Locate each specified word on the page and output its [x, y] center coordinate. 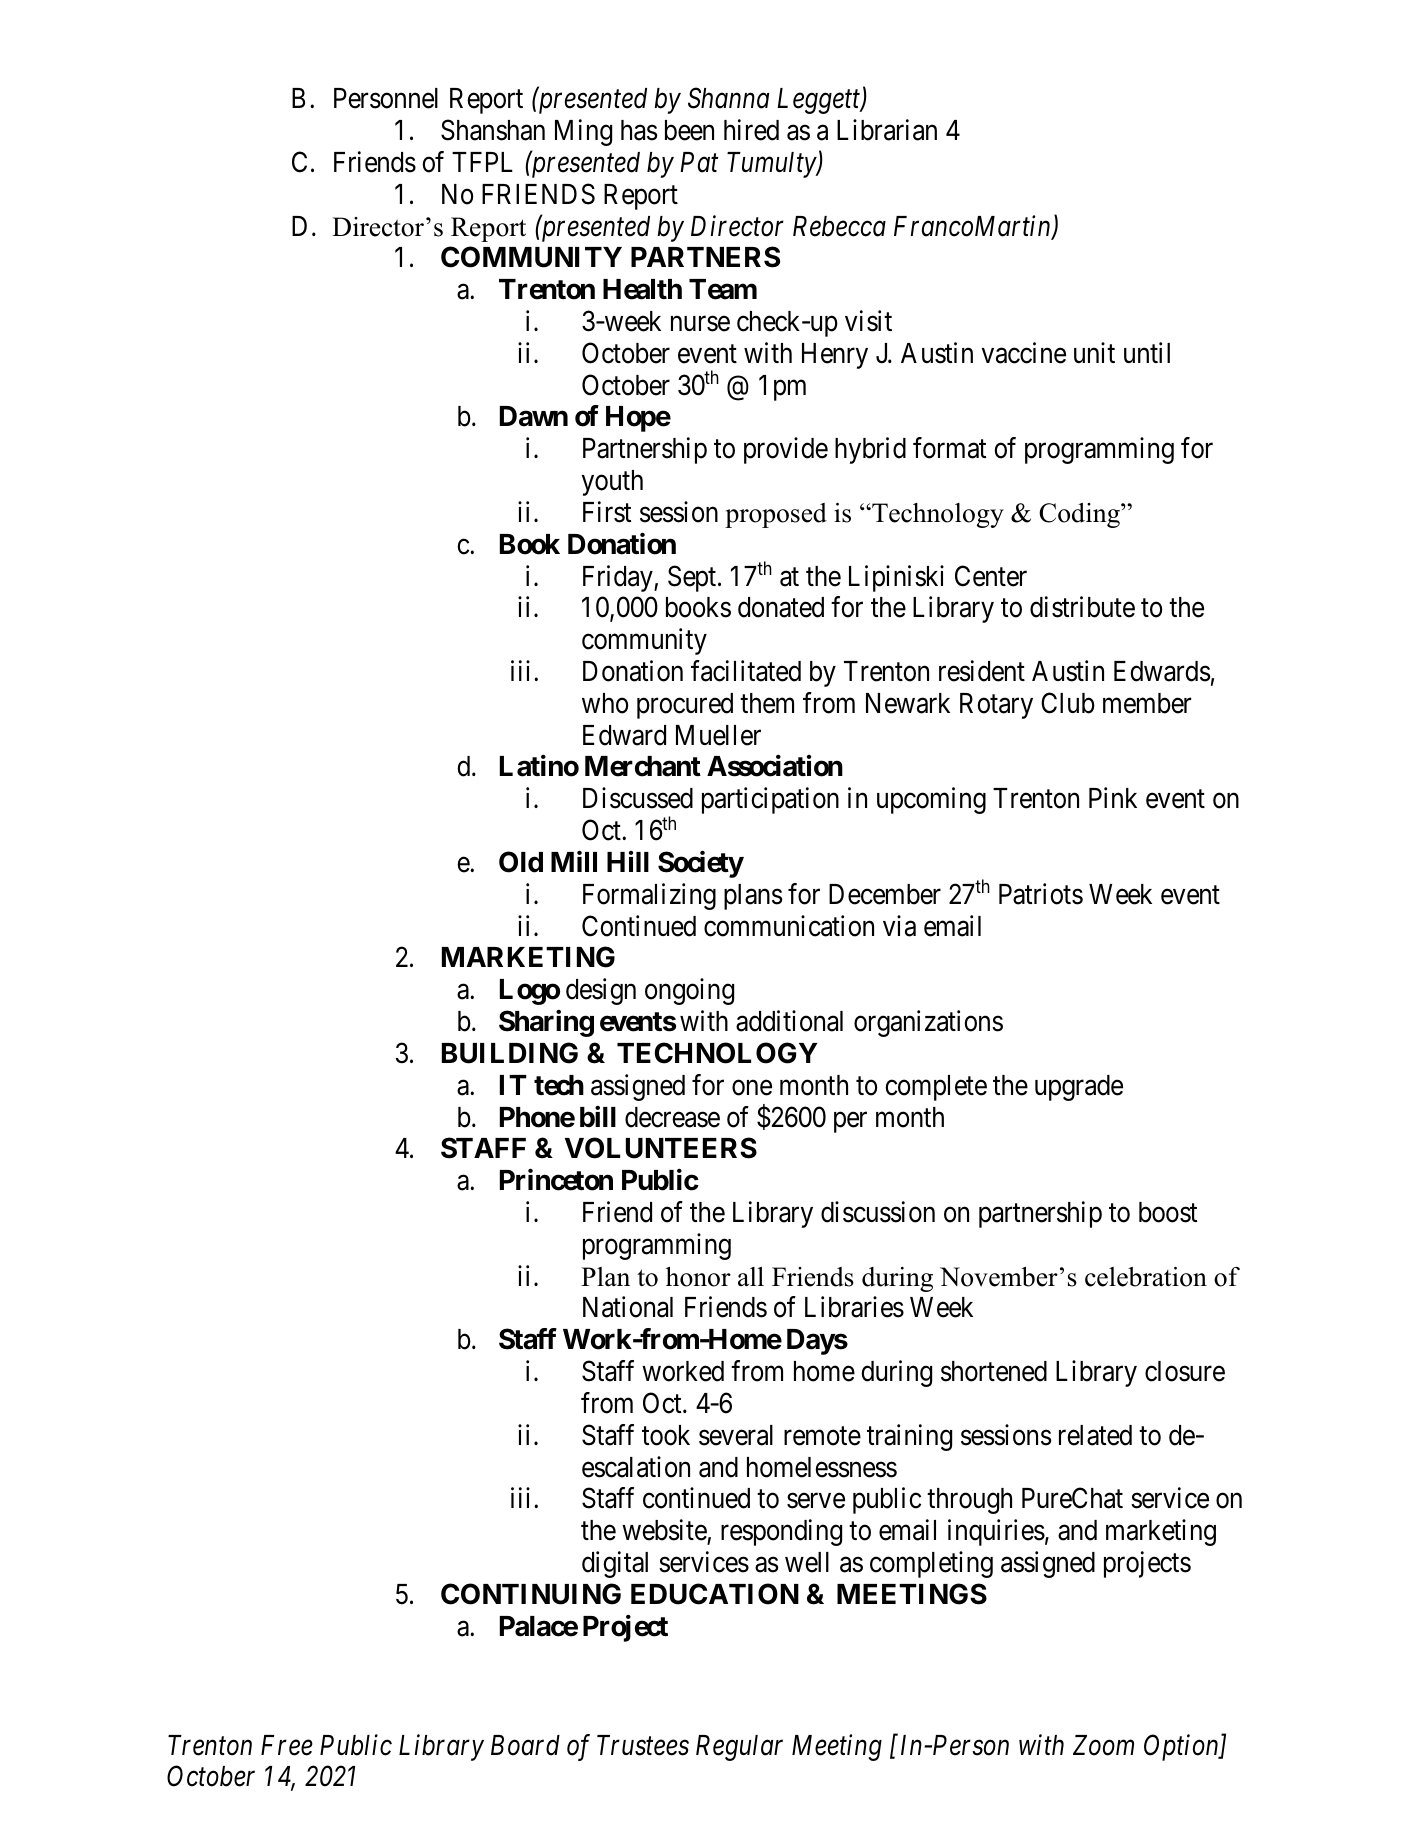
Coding [1080, 515]
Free [287, 1745]
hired [751, 130]
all [751, 1277]
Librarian [887, 130]
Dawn [534, 416]
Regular [739, 1748]
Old [521, 862]
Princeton [556, 1180]
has [639, 130]
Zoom [1103, 1745]
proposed [776, 515]
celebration [1146, 1277]
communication [789, 926]
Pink [1113, 797]
